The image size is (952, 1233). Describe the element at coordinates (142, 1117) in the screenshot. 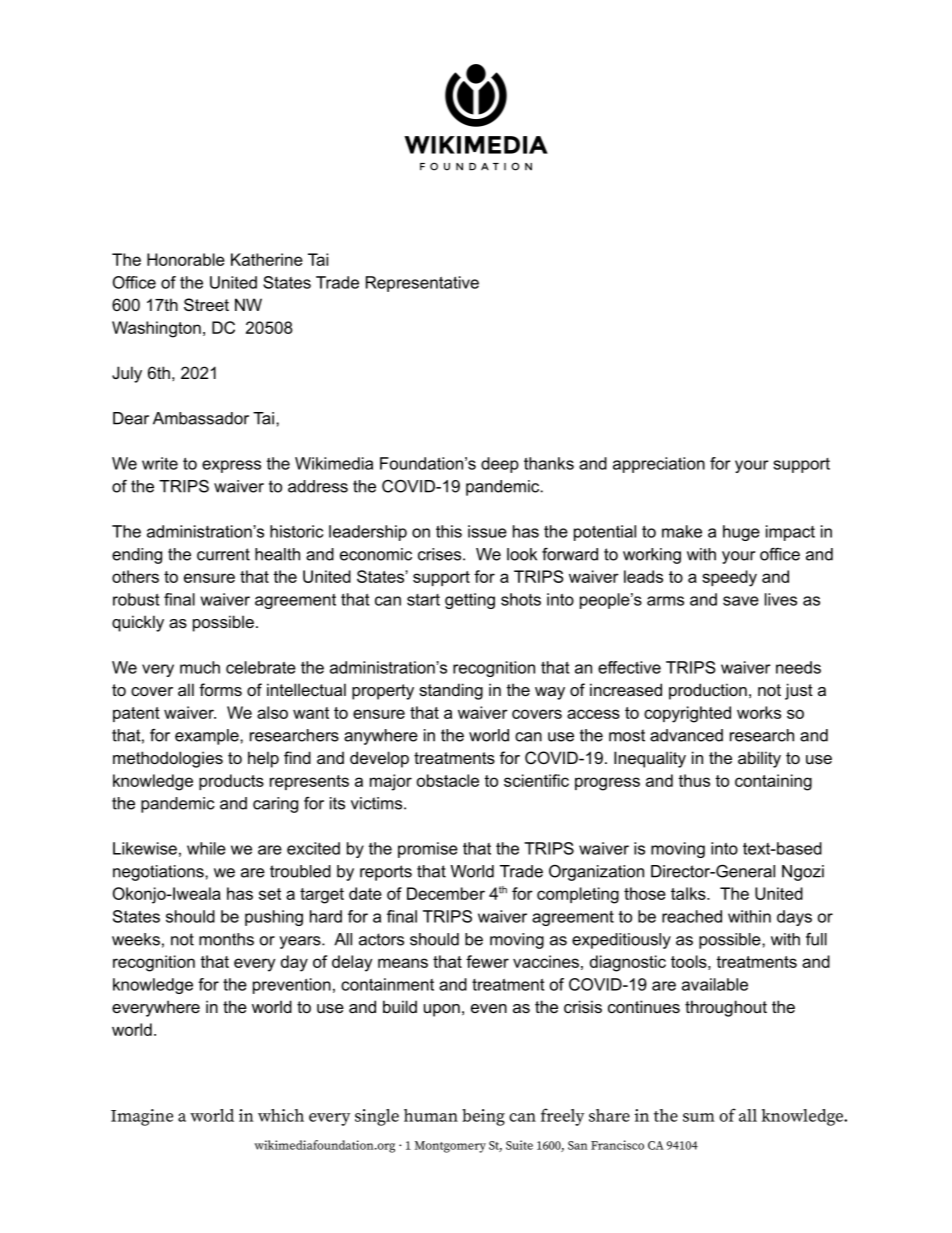

I see `Imagine` at that location.
